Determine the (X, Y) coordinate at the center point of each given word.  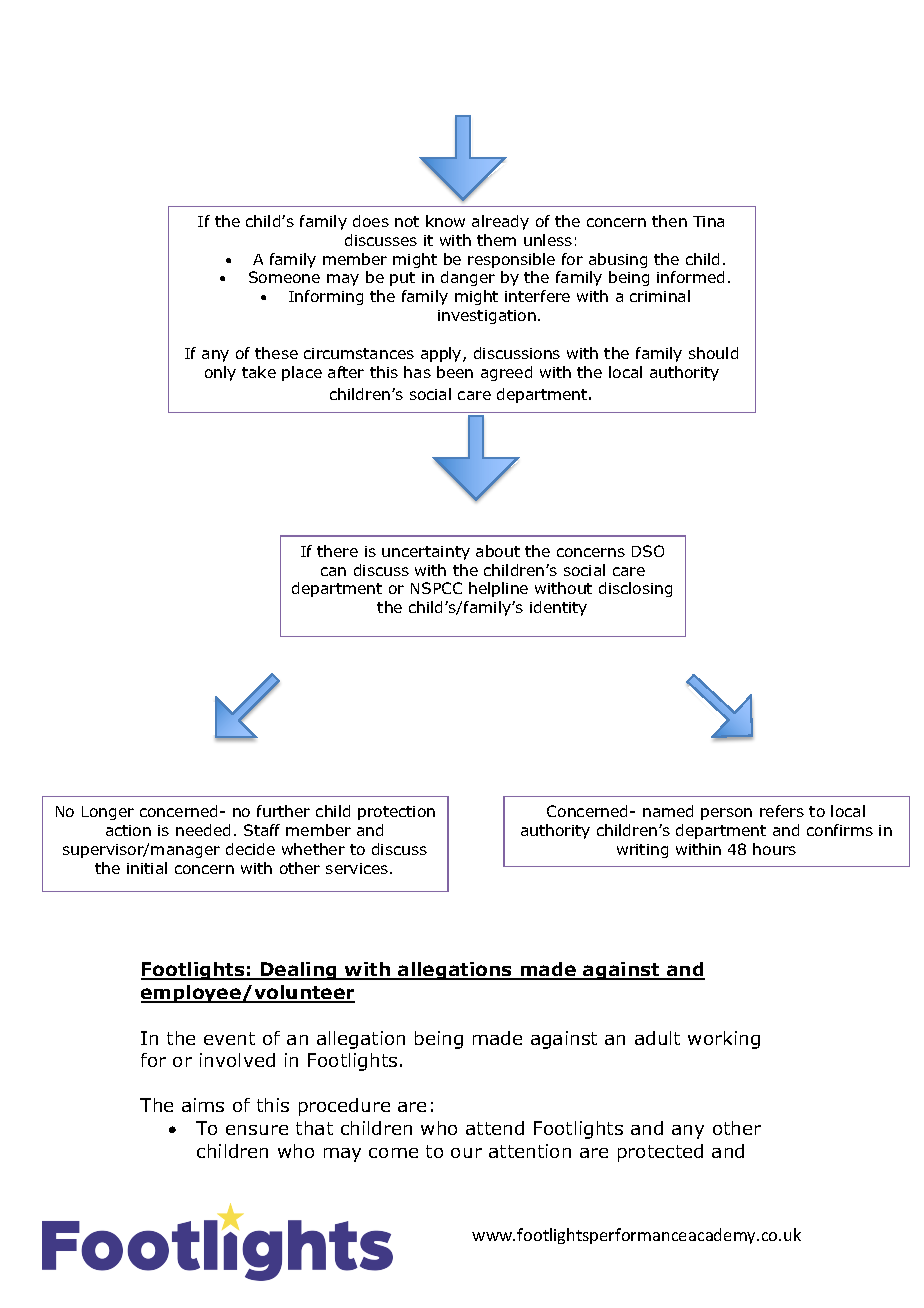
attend (495, 1128)
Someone (284, 277)
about (498, 551)
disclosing (635, 589)
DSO (648, 551)
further (283, 811)
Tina (708, 221)
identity (558, 608)
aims (203, 1105)
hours (774, 849)
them (496, 240)
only (220, 373)
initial (147, 868)
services (358, 868)
